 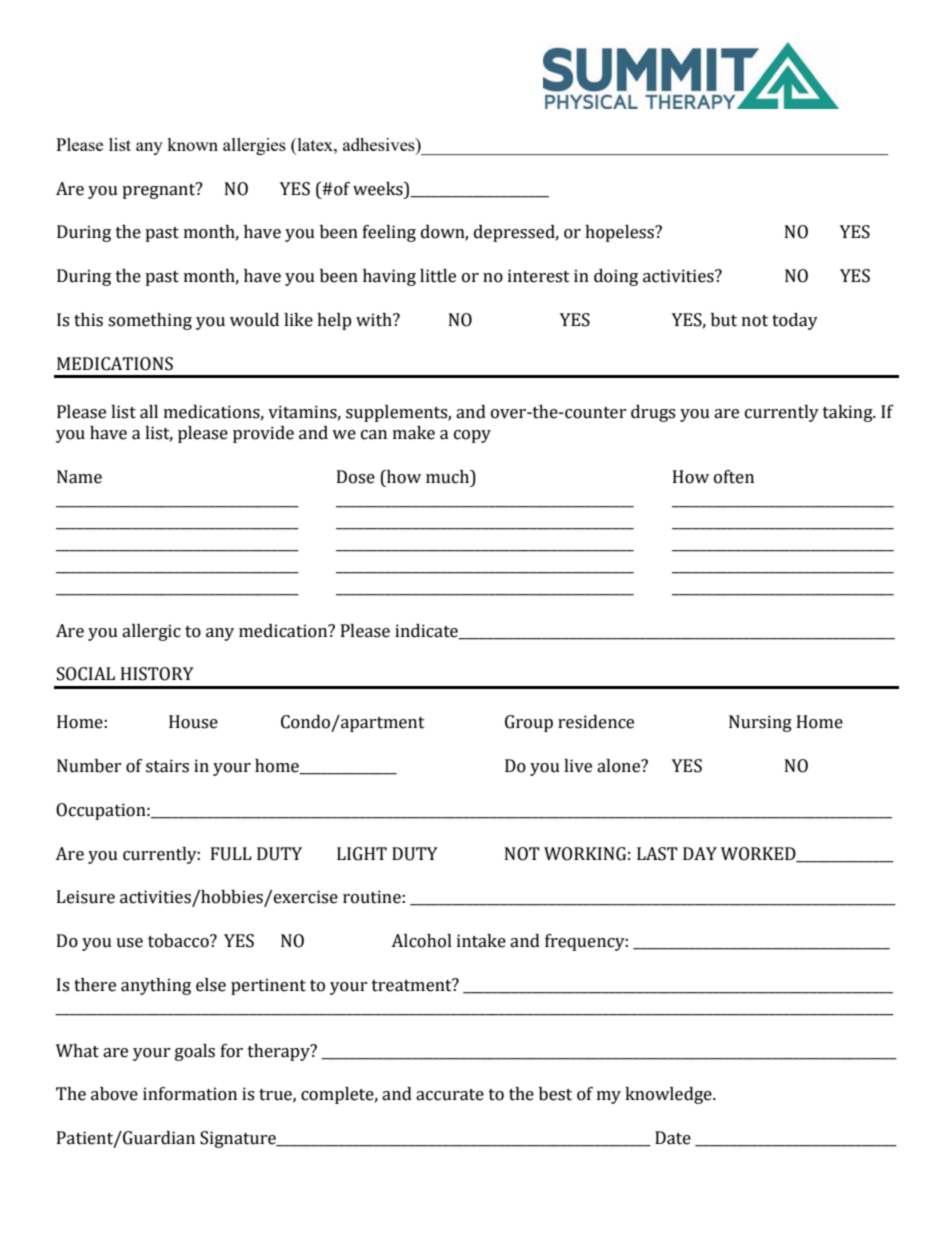 I want to click on much, so click(x=449, y=478).
